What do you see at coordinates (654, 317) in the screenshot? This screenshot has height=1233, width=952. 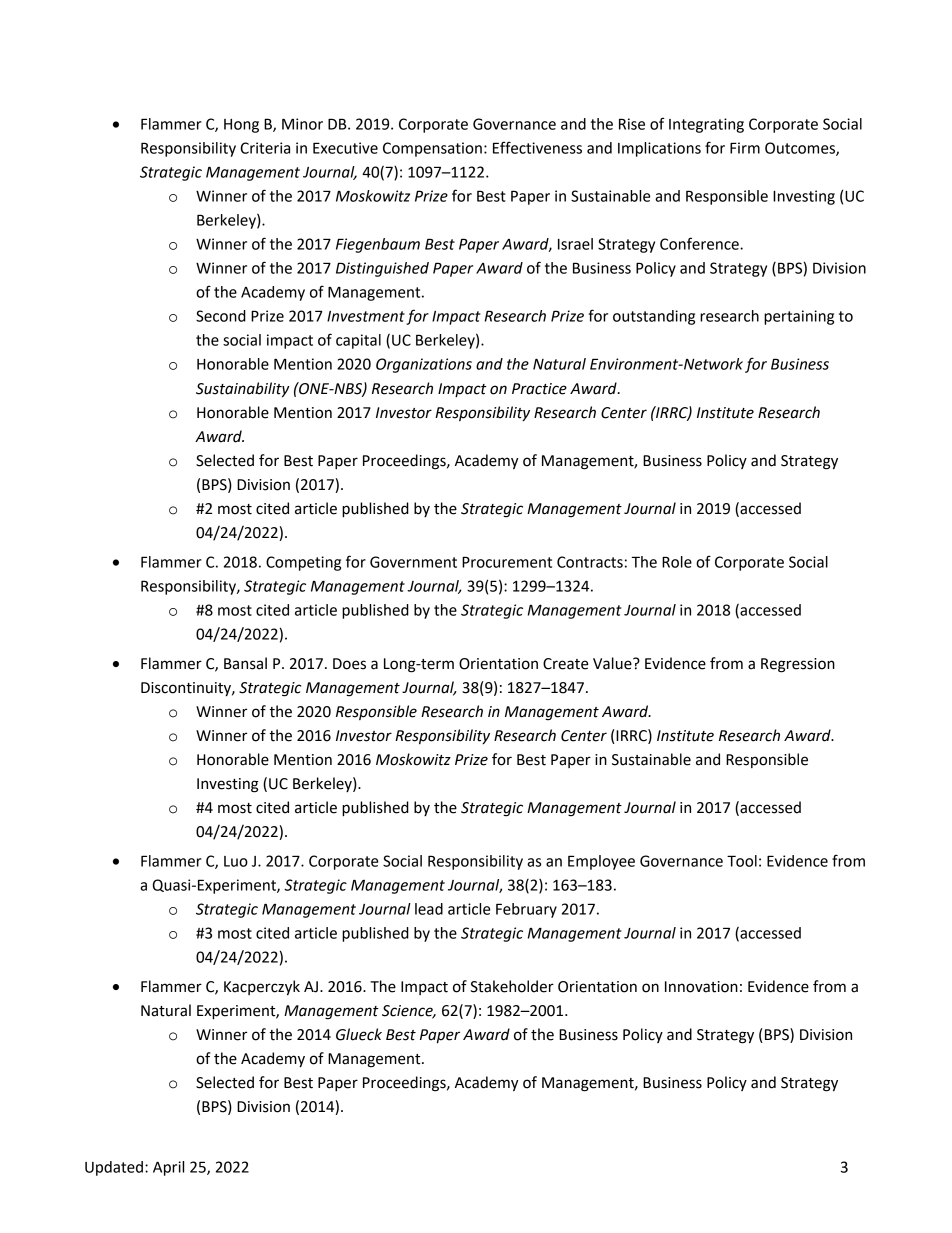 I see `outstanding` at bounding box center [654, 317].
